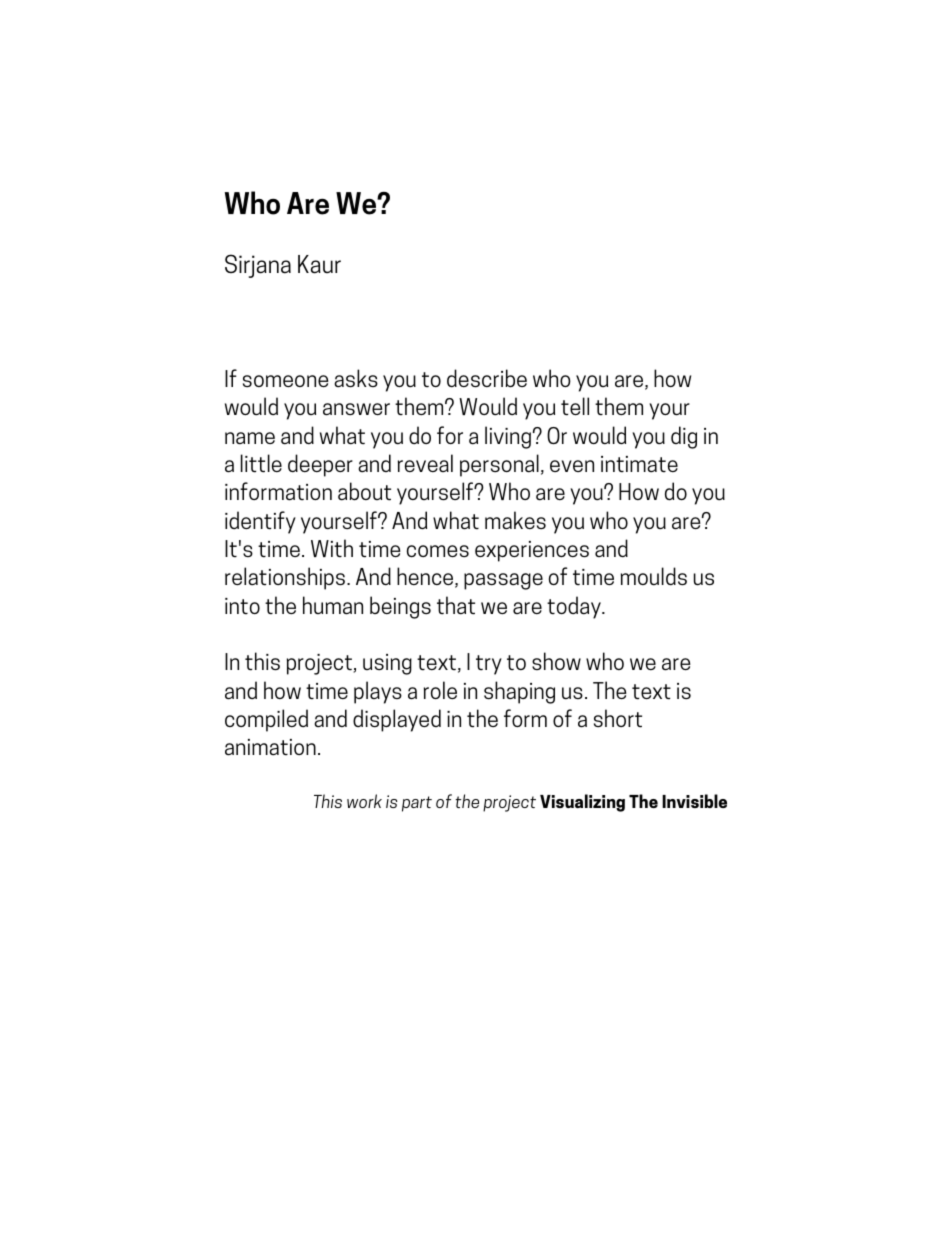  What do you see at coordinates (260, 522) in the screenshot?
I see `identify` at bounding box center [260, 522].
